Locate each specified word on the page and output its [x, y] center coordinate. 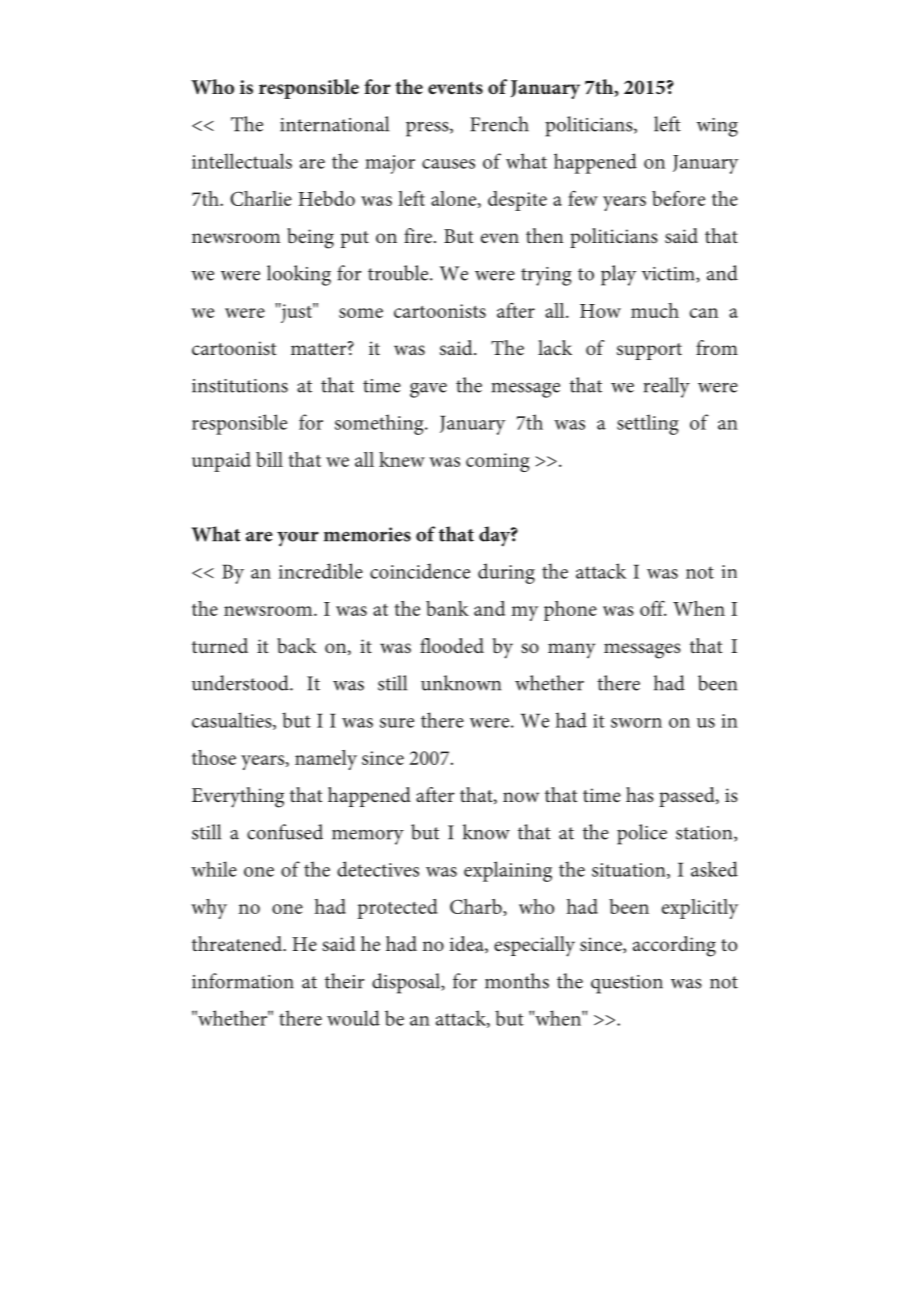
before [678, 198]
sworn [636, 723]
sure [397, 723]
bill [269, 459]
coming [498, 462]
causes [448, 164]
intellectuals [242, 161]
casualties [233, 721]
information [243, 981]
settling [648, 424]
